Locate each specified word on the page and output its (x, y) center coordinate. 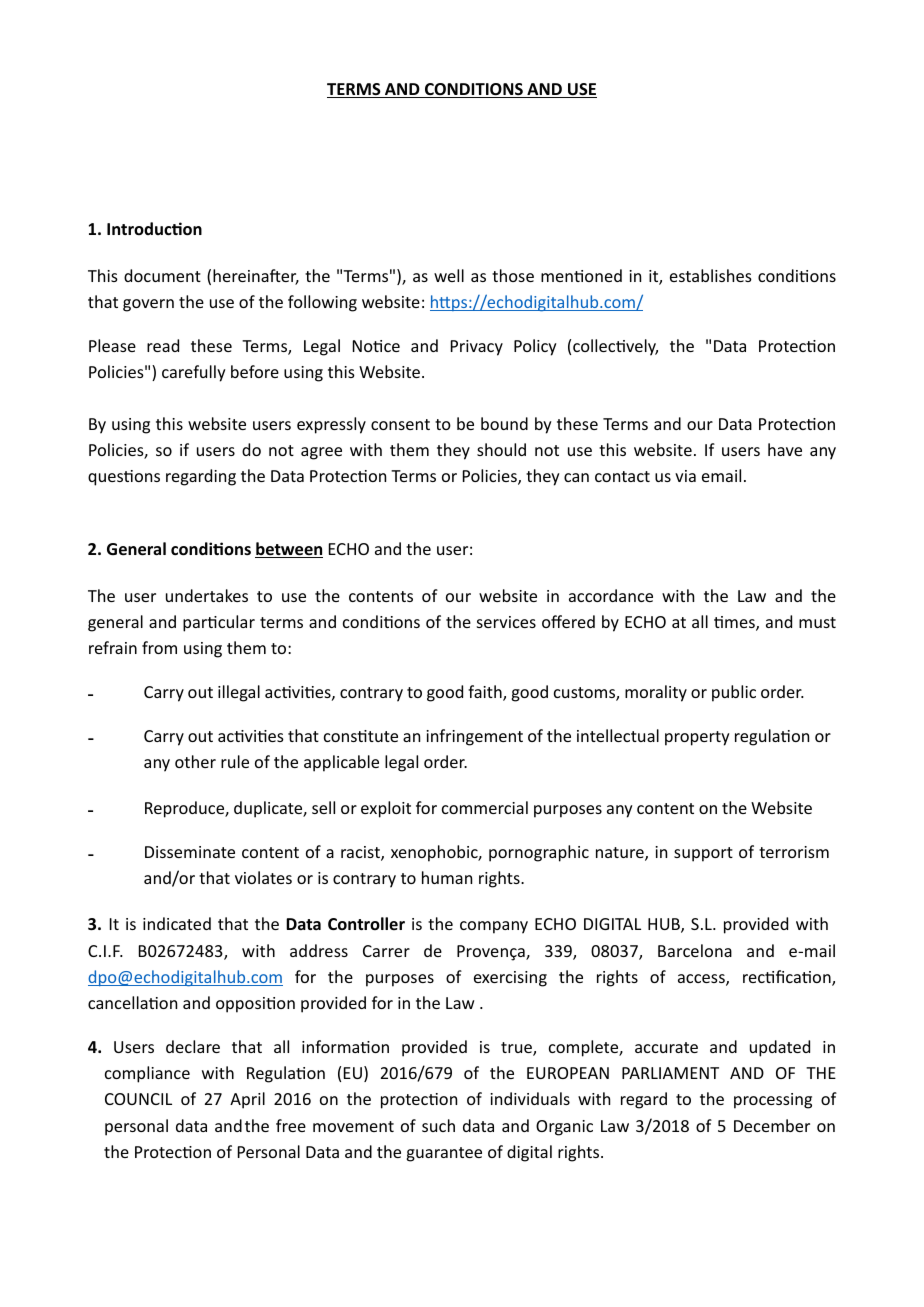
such (438, 1125)
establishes (711, 275)
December (772, 1125)
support (703, 854)
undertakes (207, 595)
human (447, 877)
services (506, 622)
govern (148, 305)
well (449, 275)
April (247, 1100)
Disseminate (190, 852)
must (817, 622)
